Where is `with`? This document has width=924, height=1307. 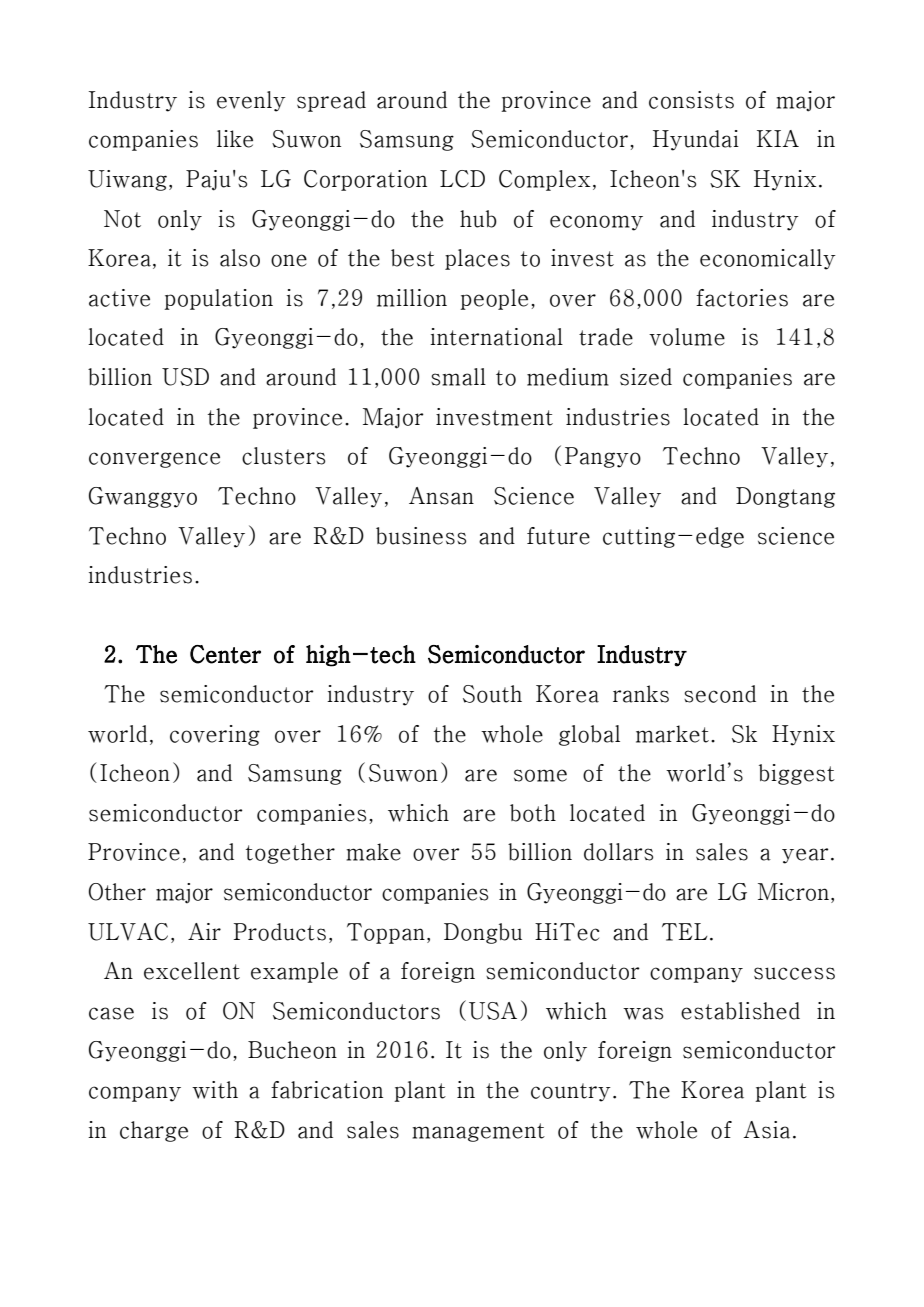 with is located at coordinates (215, 1090).
